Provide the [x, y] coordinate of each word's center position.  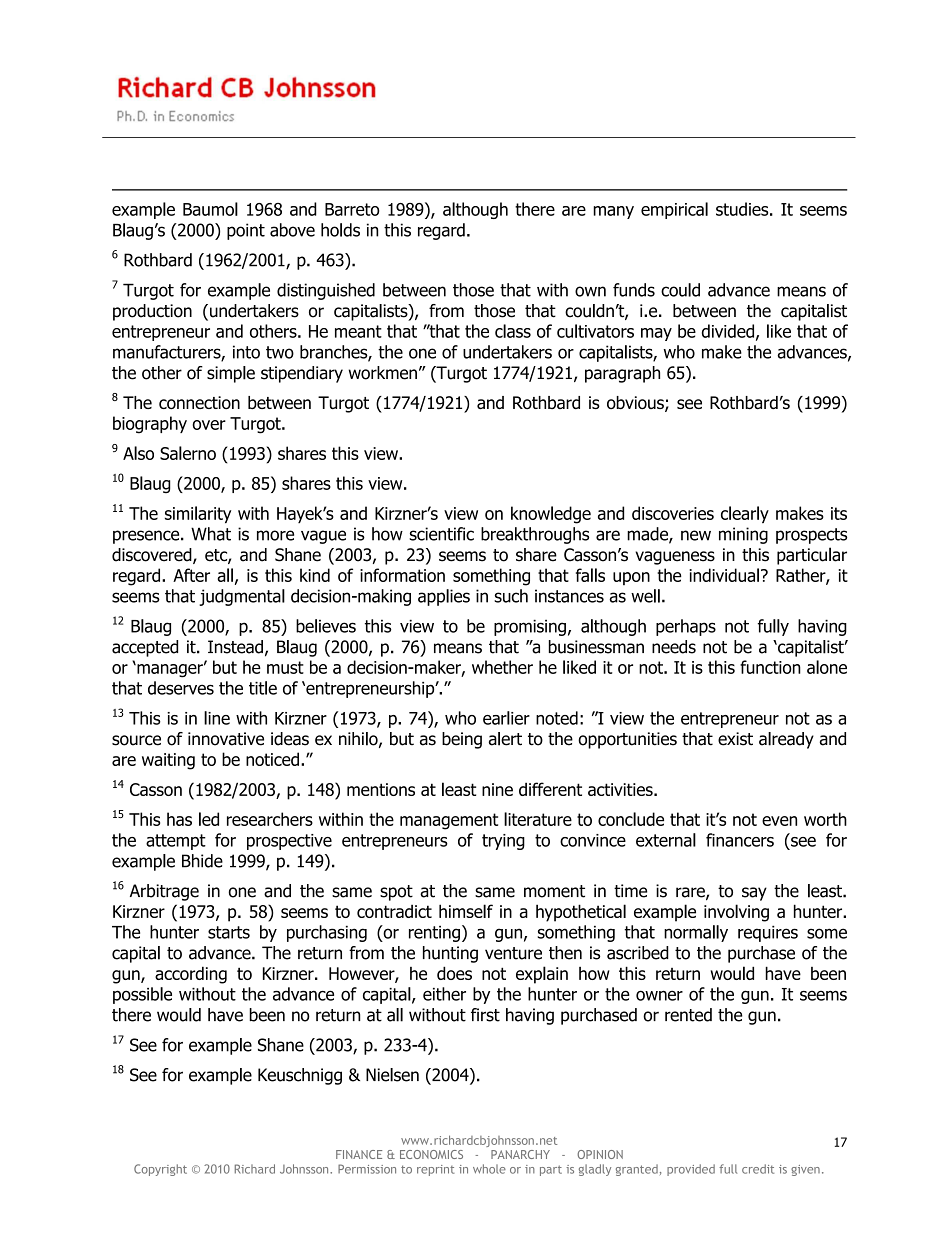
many [613, 212]
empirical [674, 210]
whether [502, 667]
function [770, 667]
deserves [181, 688]
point [246, 231]
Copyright [160, 1170]
